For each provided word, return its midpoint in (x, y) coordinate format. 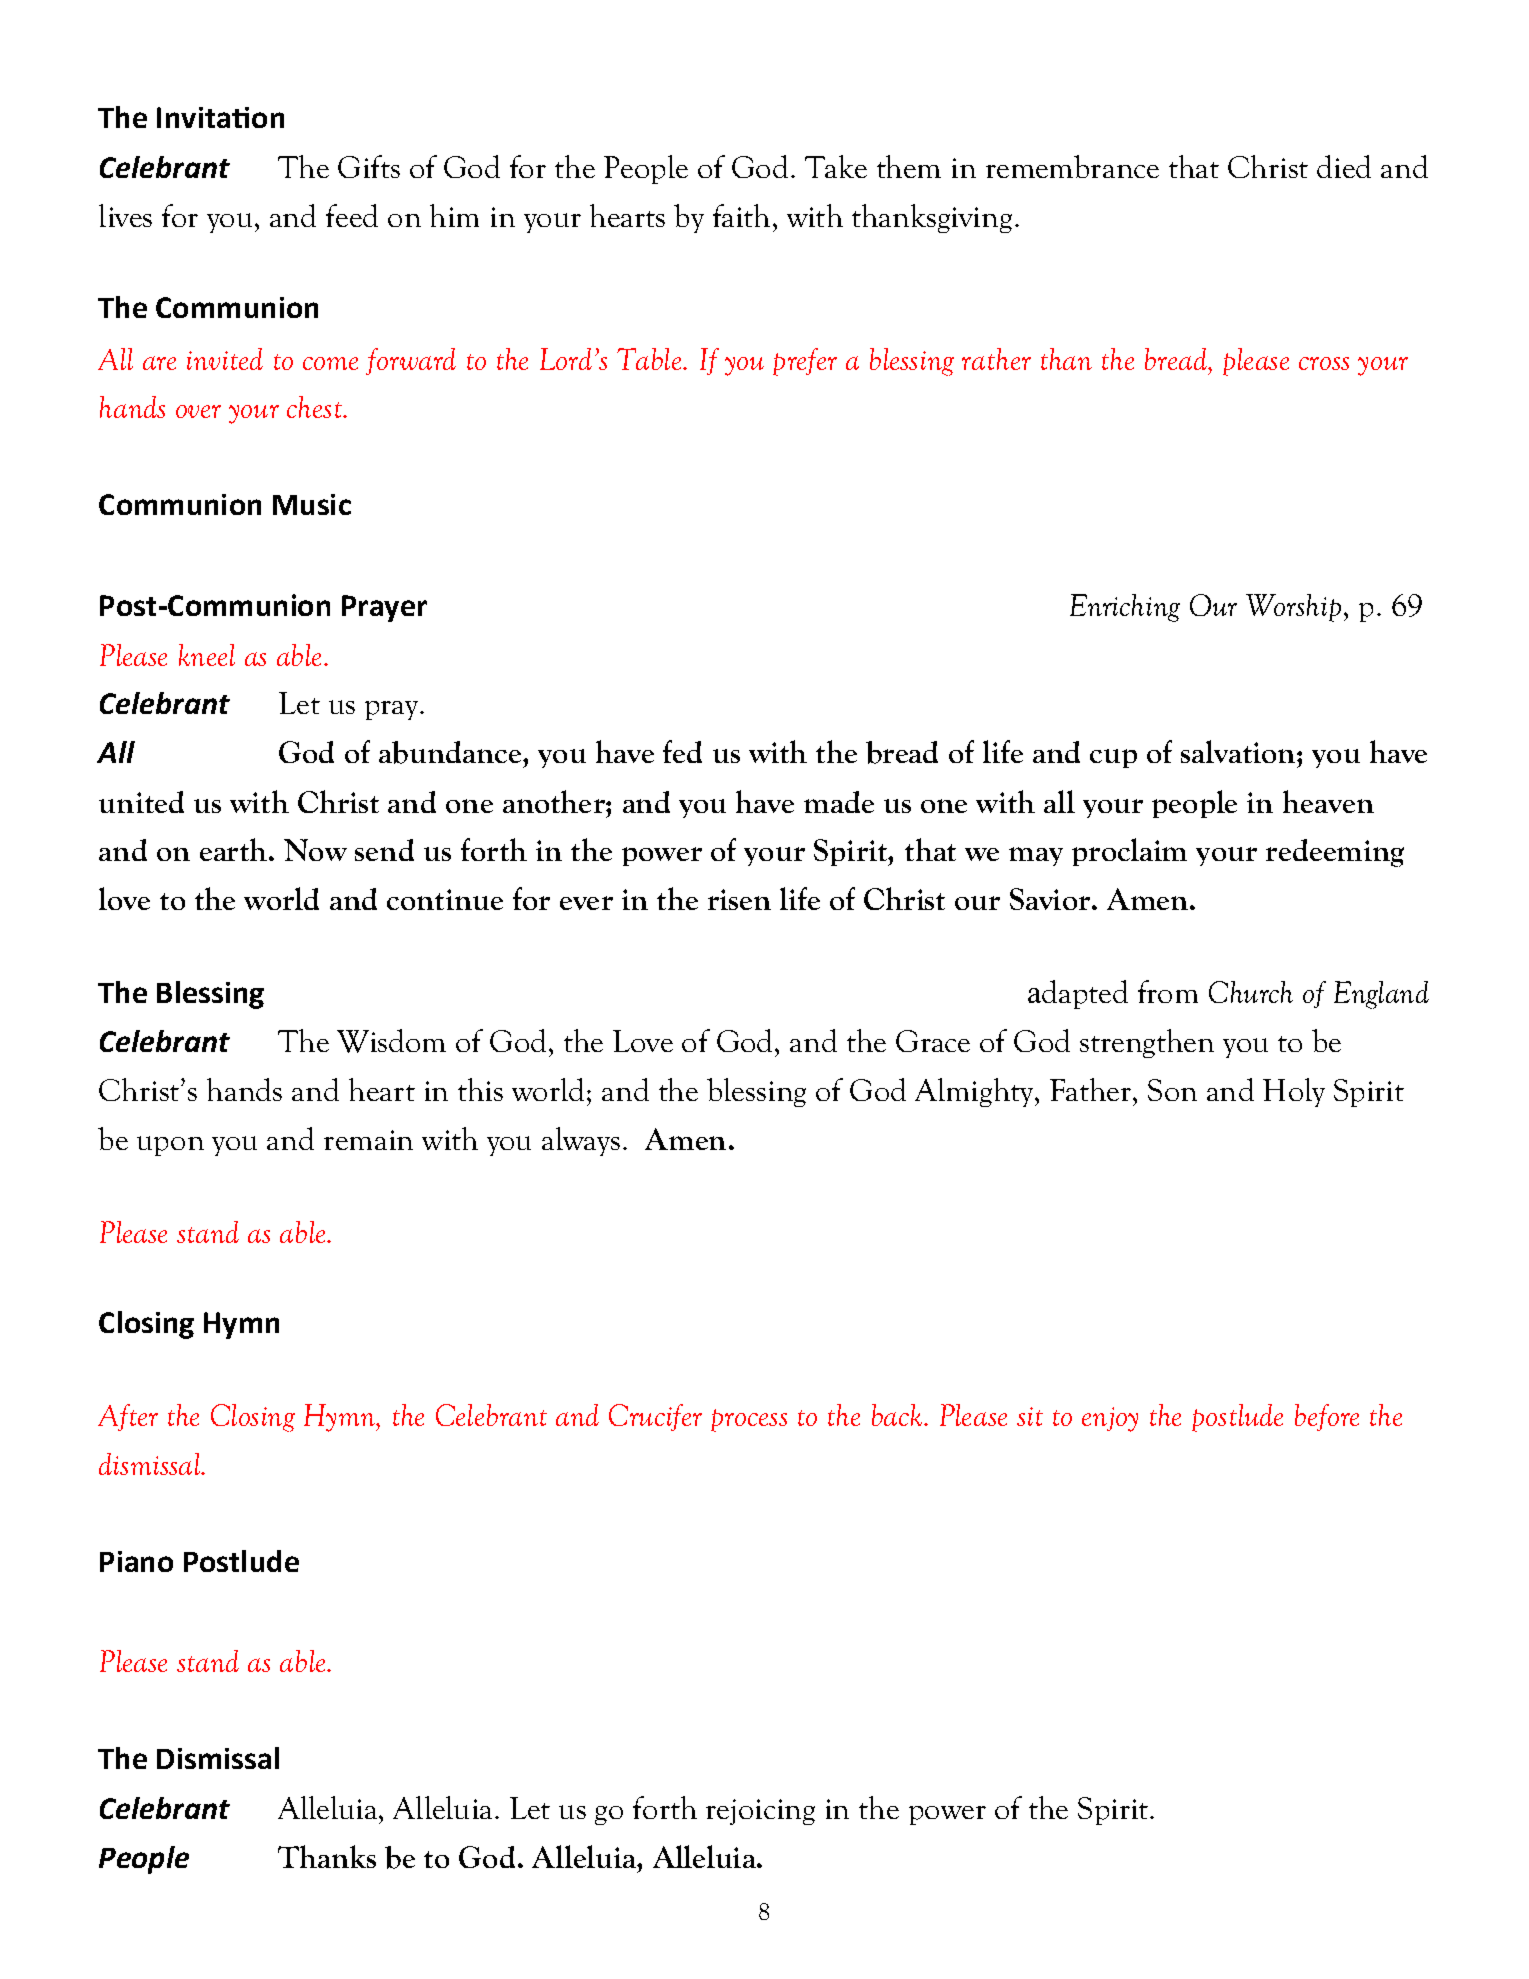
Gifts (369, 166)
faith (741, 215)
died (1344, 166)
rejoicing (760, 1812)
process (749, 1420)
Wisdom (391, 1041)
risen (739, 899)
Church (1251, 992)
